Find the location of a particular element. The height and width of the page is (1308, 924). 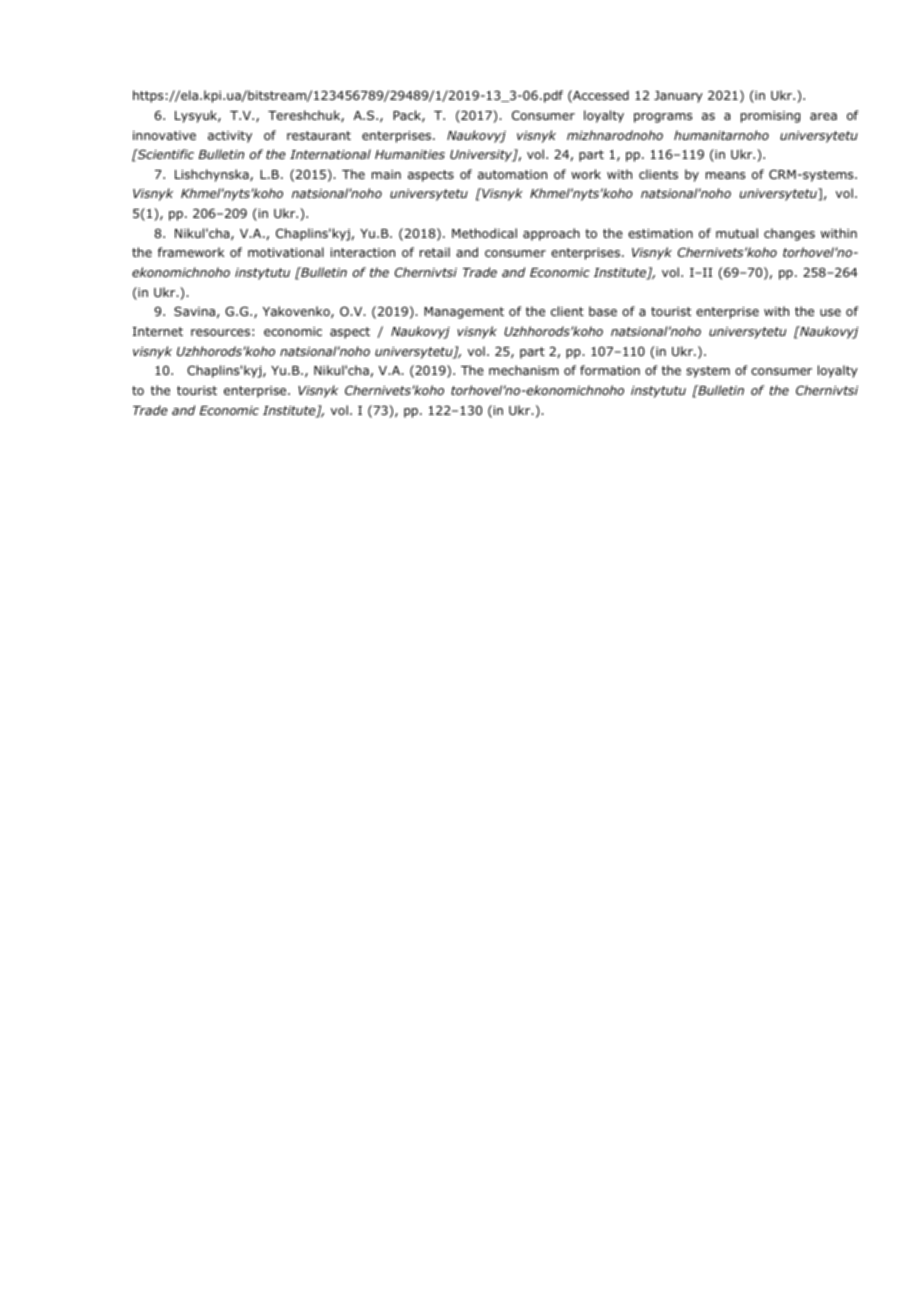

activity is located at coordinates (230, 137).
